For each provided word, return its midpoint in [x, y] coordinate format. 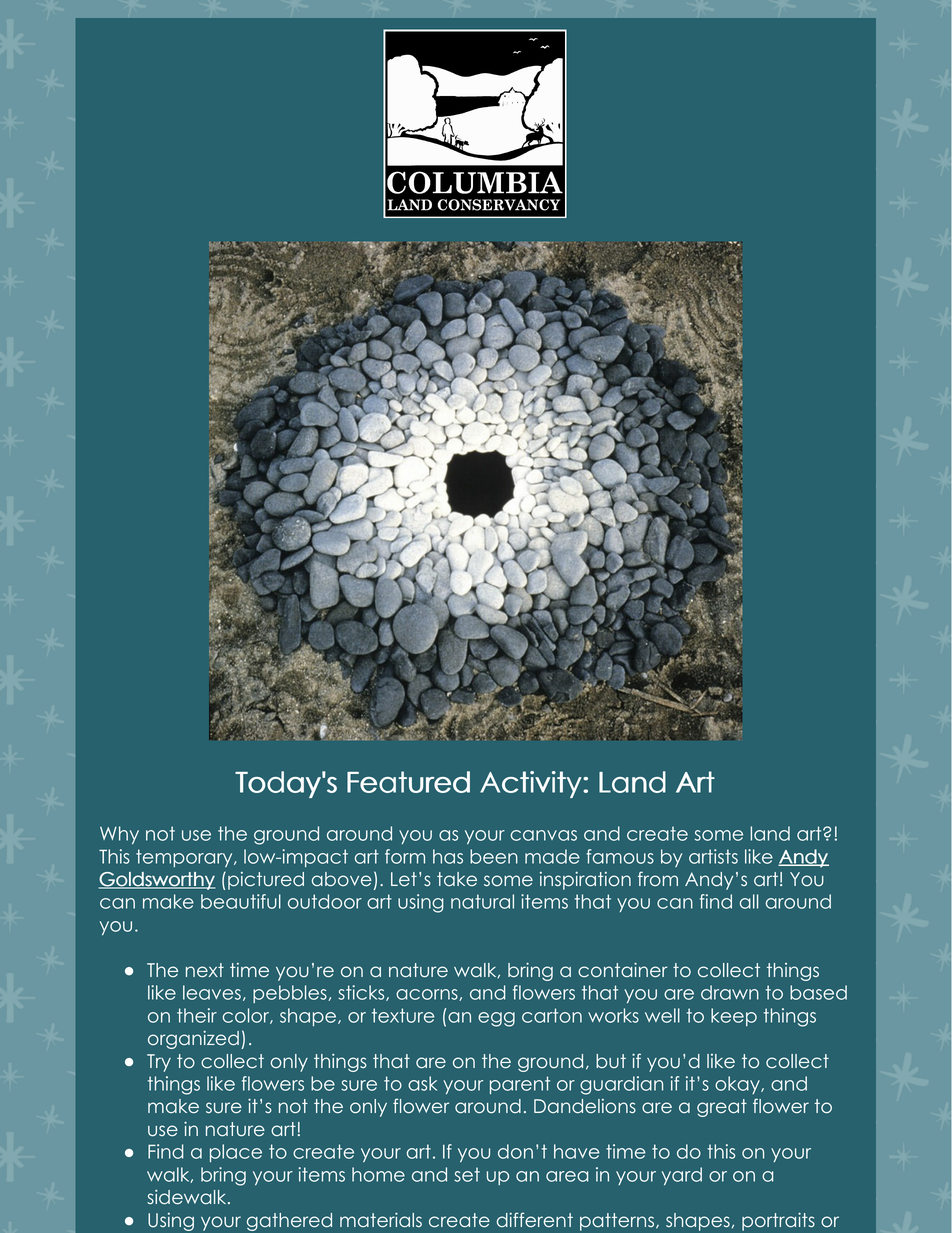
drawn [730, 992]
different [535, 1220]
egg [496, 1019]
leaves [212, 992]
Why [119, 835]
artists [713, 856]
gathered [289, 1222]
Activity [532, 784]
